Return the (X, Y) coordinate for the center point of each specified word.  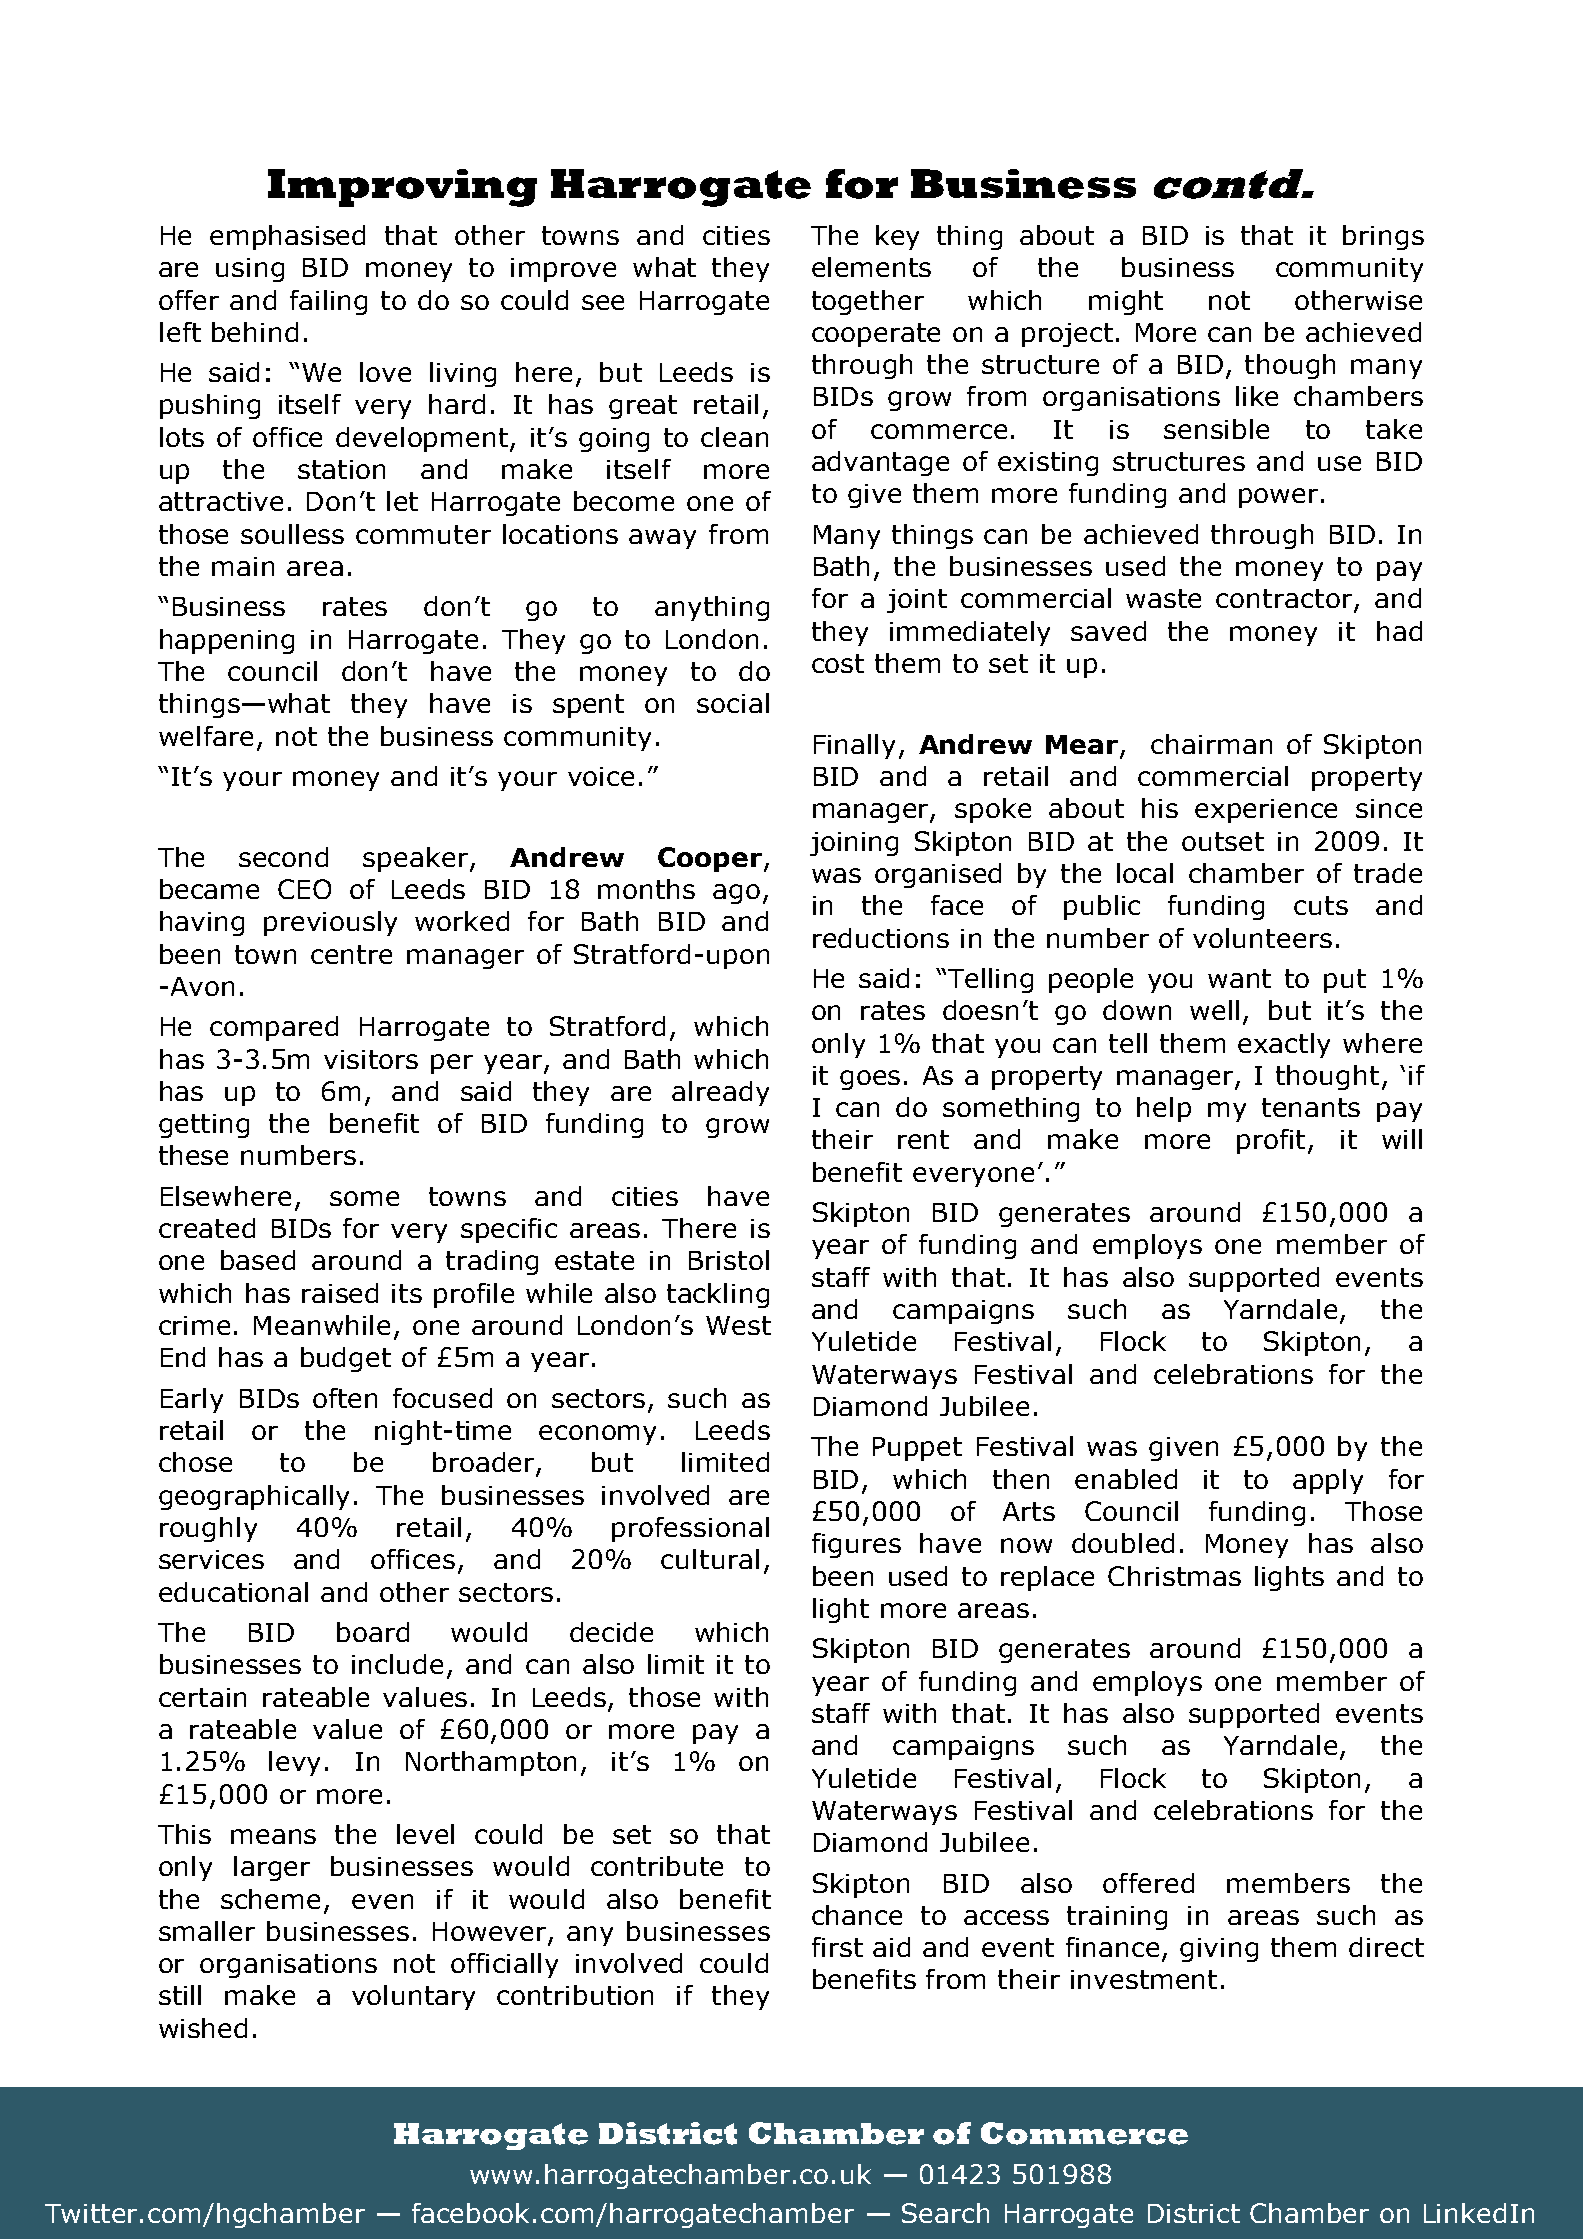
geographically (254, 1497)
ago (736, 894)
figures (856, 1545)
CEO (304, 889)
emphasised (287, 237)
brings (1383, 237)
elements (871, 267)
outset (1223, 841)
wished (203, 2028)
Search (945, 2213)
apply (1328, 1481)
